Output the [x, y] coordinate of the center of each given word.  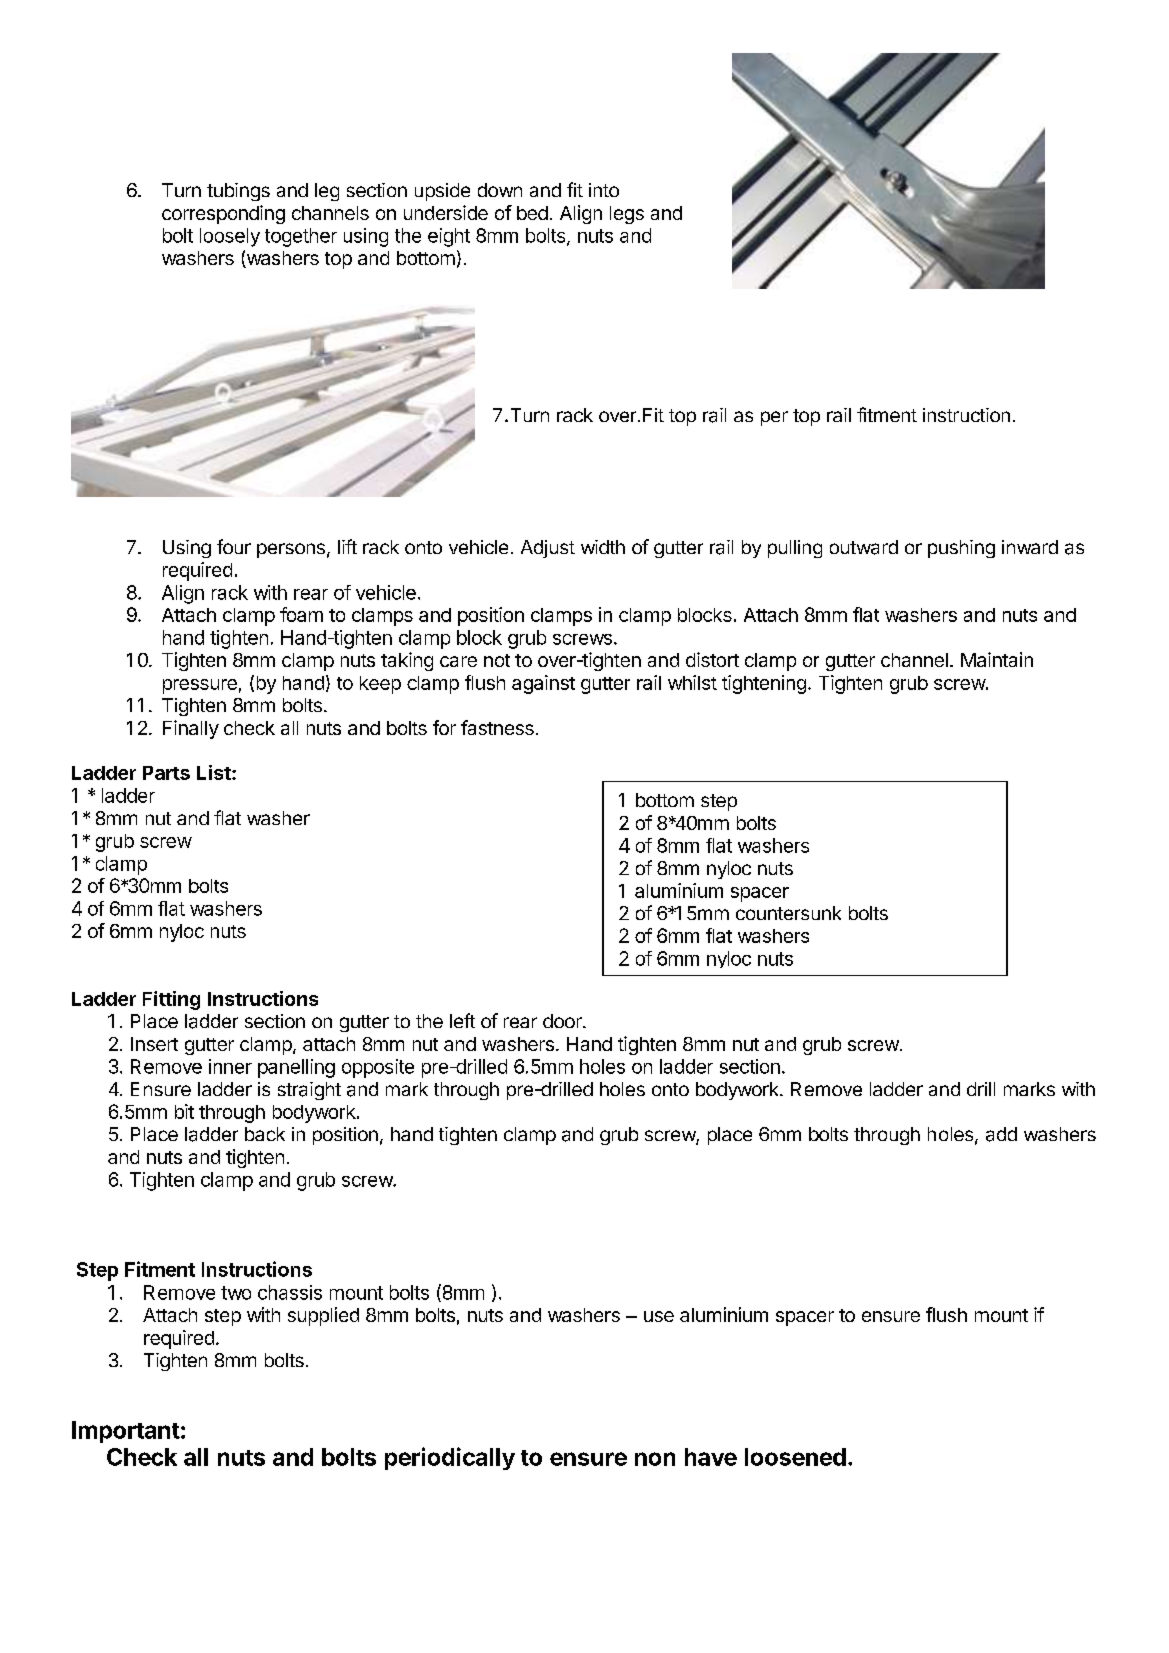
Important [126, 1432]
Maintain [997, 659]
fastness [497, 727]
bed [532, 213]
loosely [230, 237]
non [655, 1459]
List [215, 772]
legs [627, 215]
